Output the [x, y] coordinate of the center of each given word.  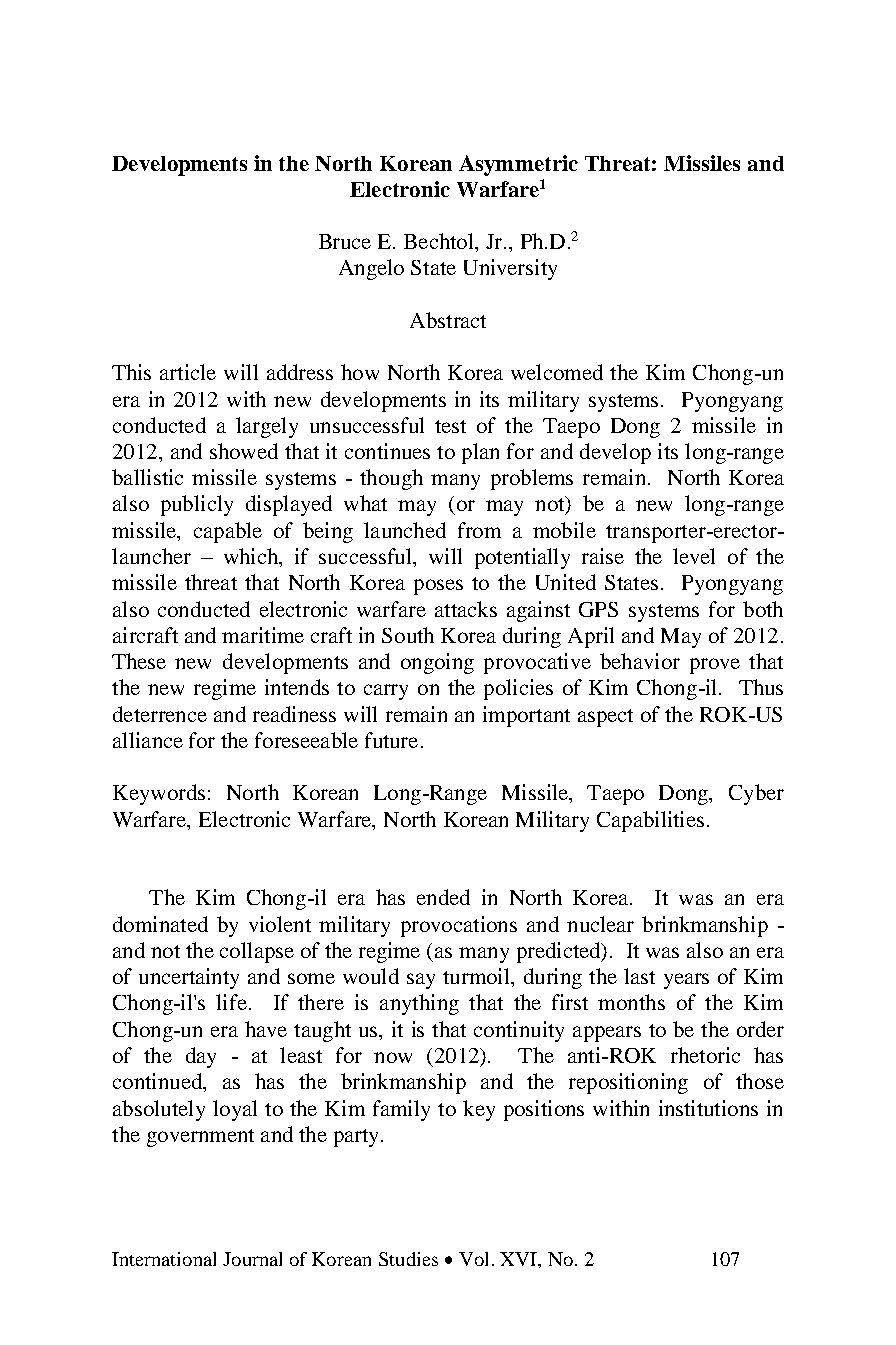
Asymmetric [518, 165]
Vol [473, 1259]
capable [228, 532]
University [510, 269]
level [694, 556]
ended [443, 897]
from [479, 530]
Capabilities [650, 821]
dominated [160, 924]
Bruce [345, 241]
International [164, 1259]
